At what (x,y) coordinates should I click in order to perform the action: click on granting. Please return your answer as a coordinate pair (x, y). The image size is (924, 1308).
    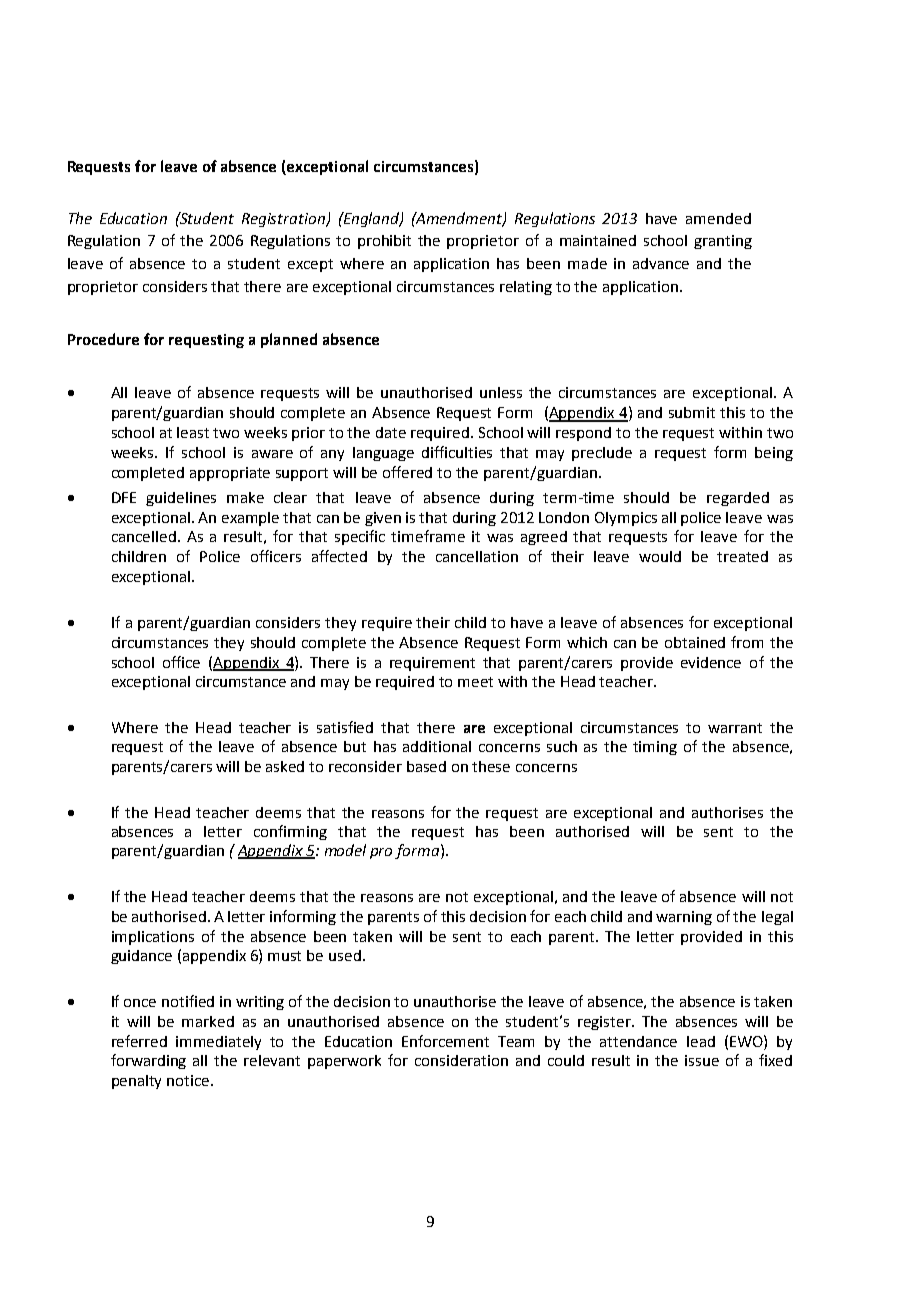
    Looking at the image, I should click on (723, 242).
